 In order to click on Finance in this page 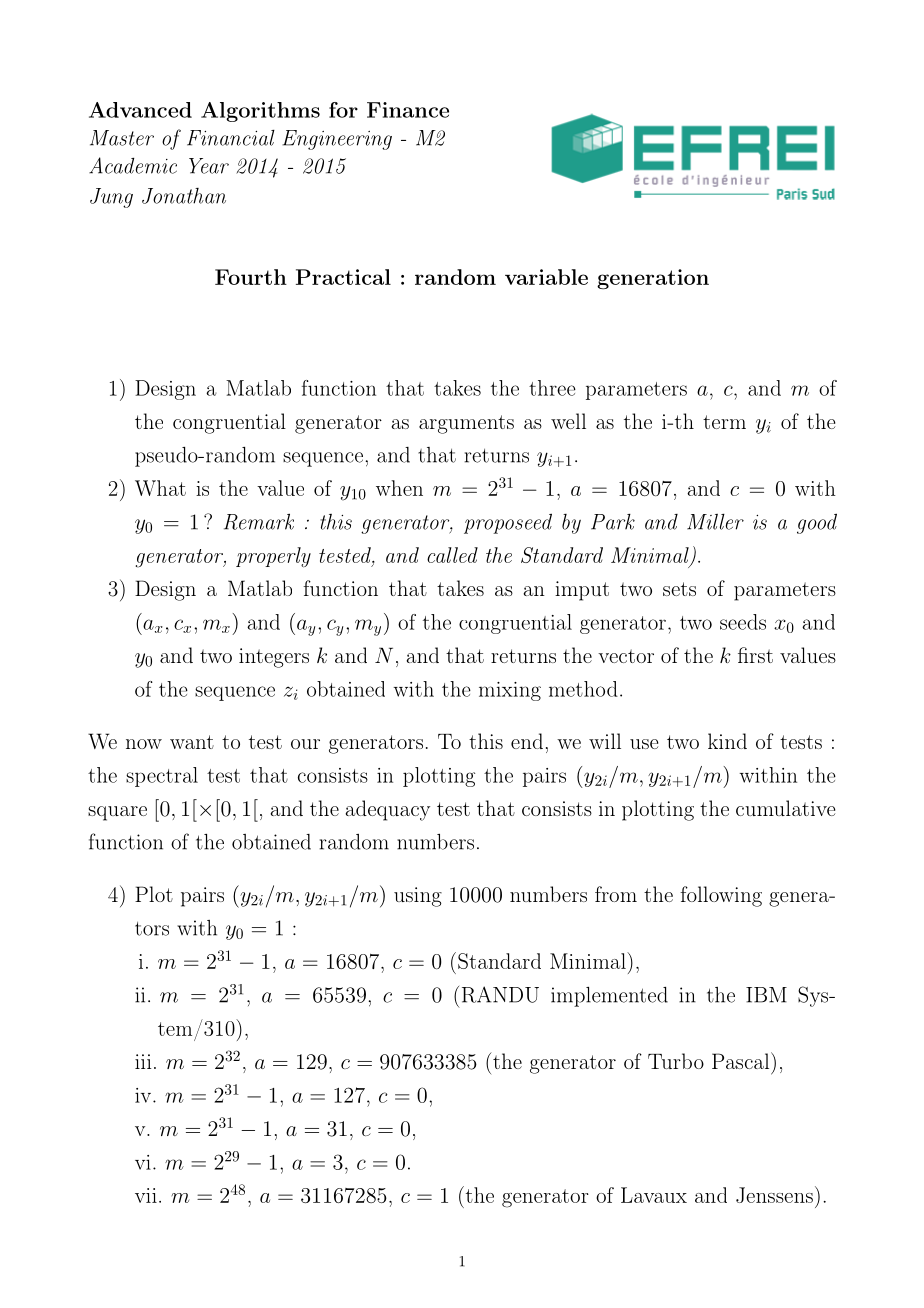, I will do `click(408, 110)`.
